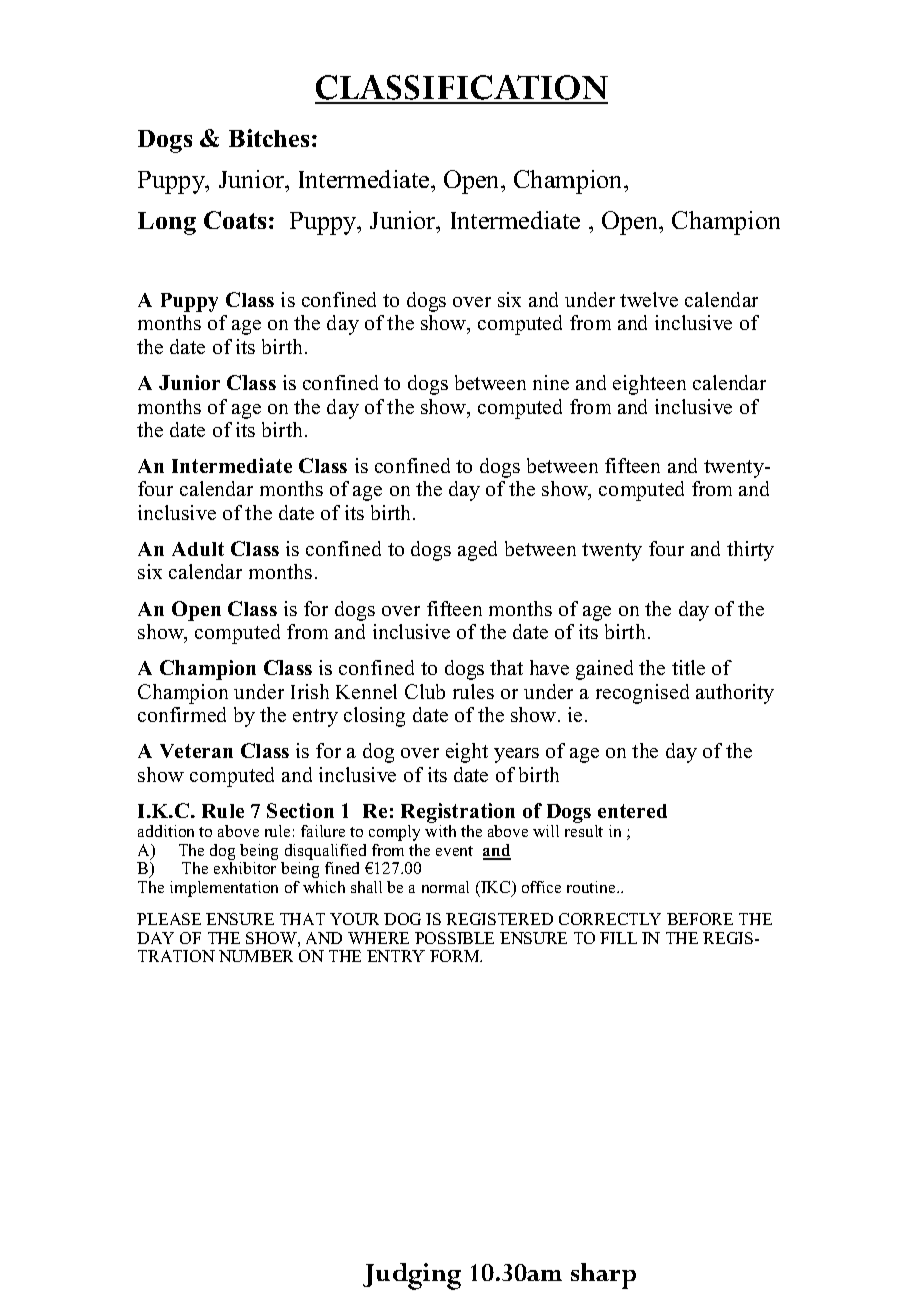  What do you see at coordinates (456, 956) in the screenshot?
I see `FORM` at bounding box center [456, 956].
